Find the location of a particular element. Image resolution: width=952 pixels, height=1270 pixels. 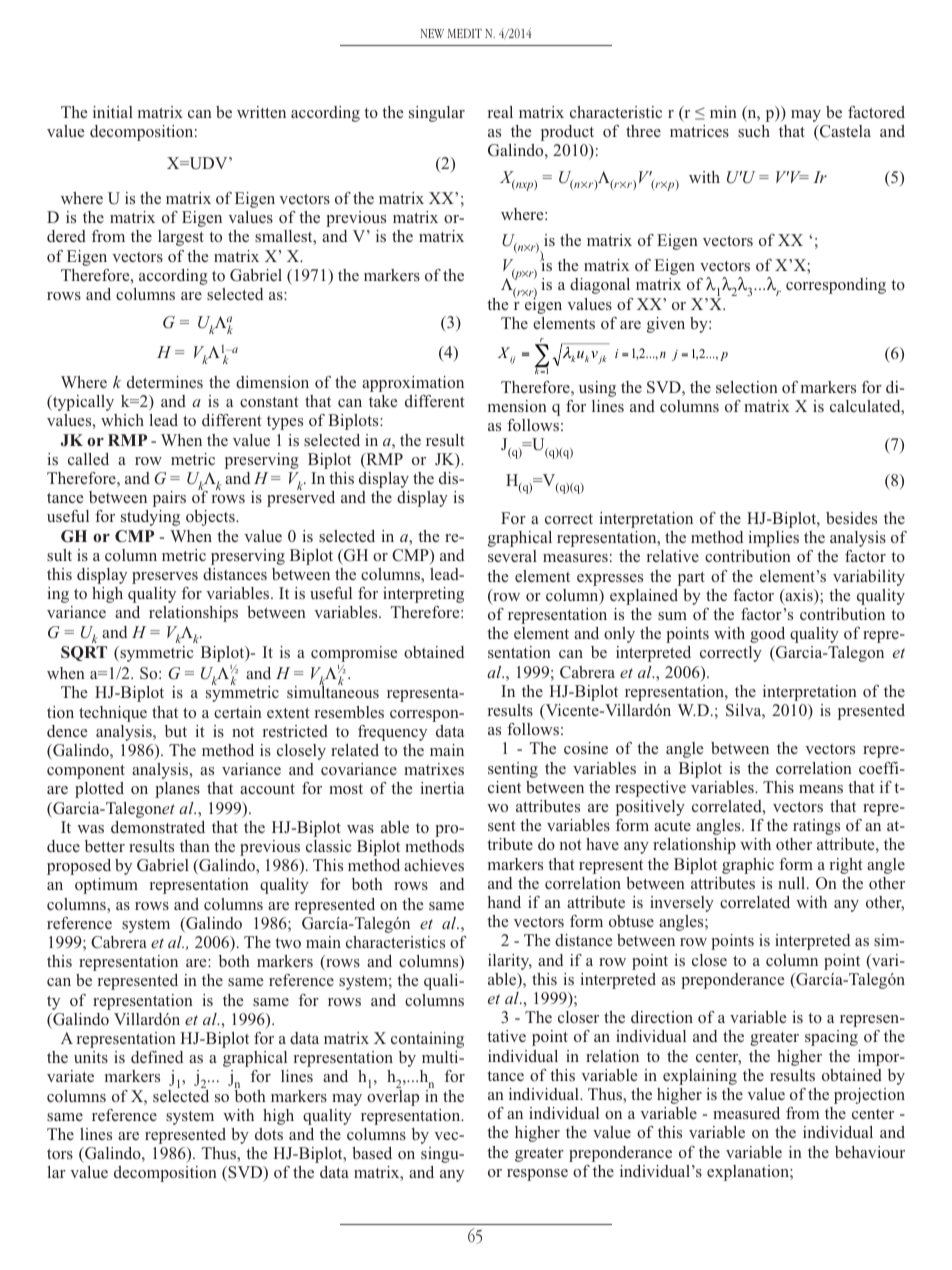

dots is located at coordinates (269, 1134).
